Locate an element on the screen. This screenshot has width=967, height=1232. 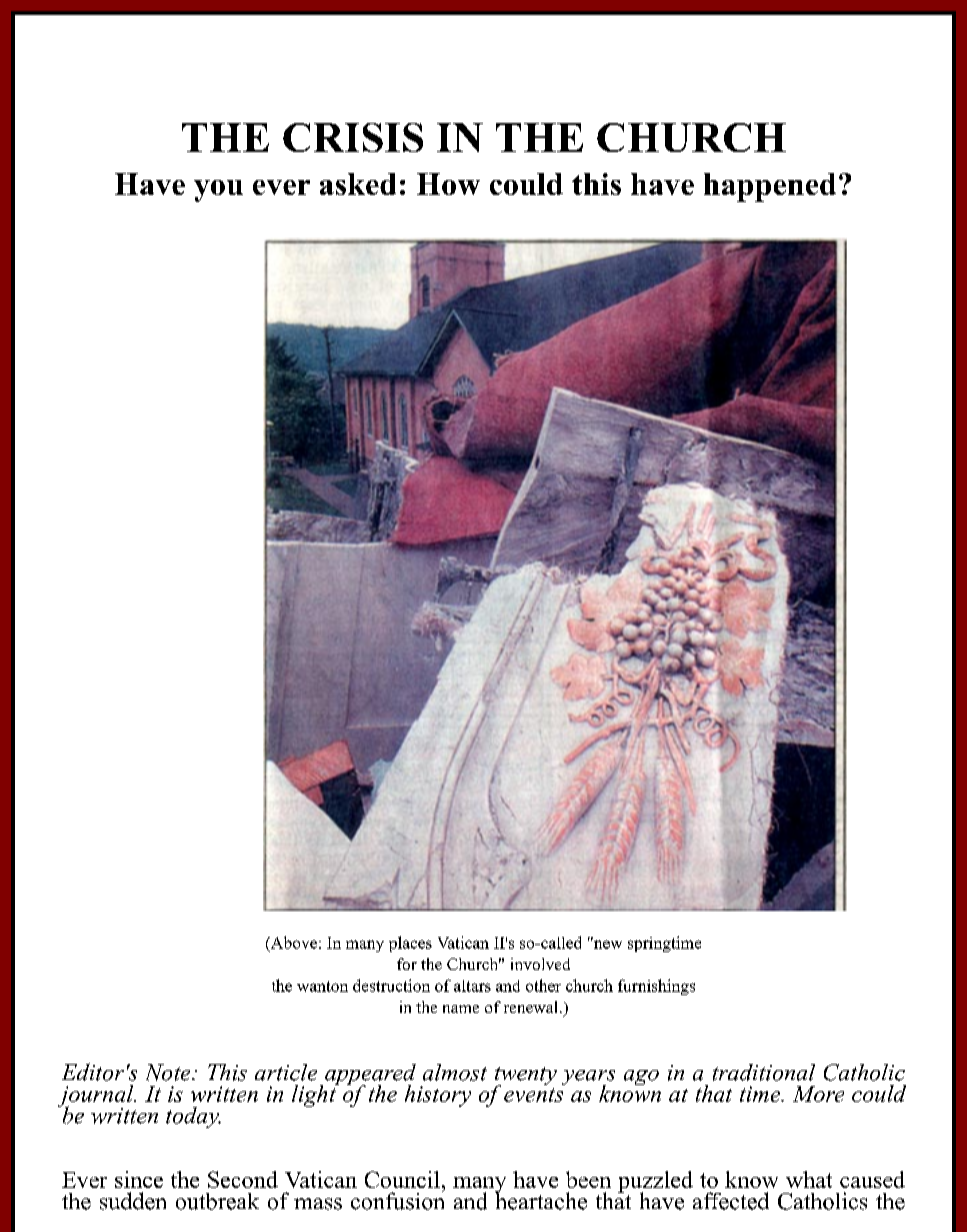
wanton is located at coordinates (322, 986).
